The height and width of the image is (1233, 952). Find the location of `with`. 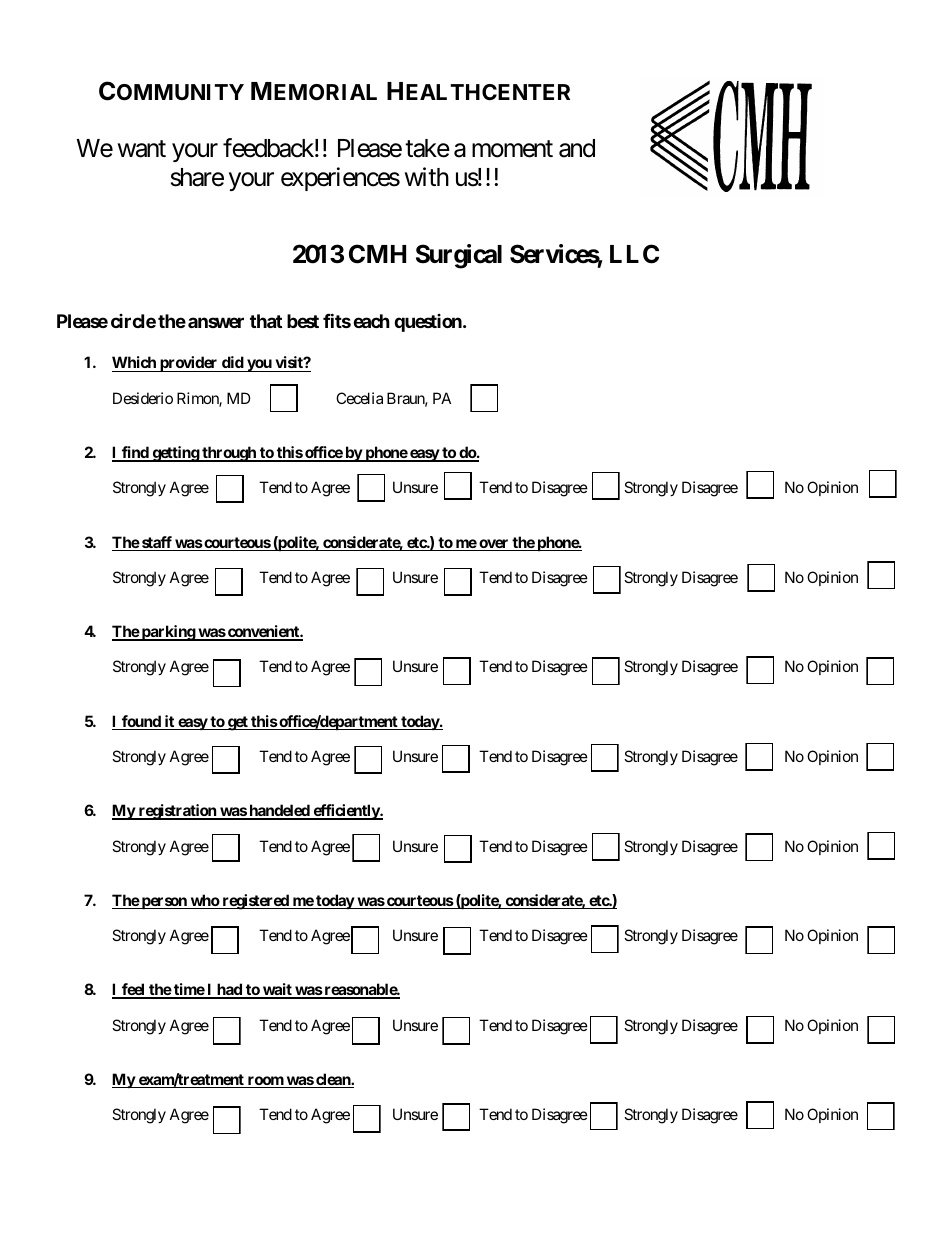

with is located at coordinates (427, 176).
